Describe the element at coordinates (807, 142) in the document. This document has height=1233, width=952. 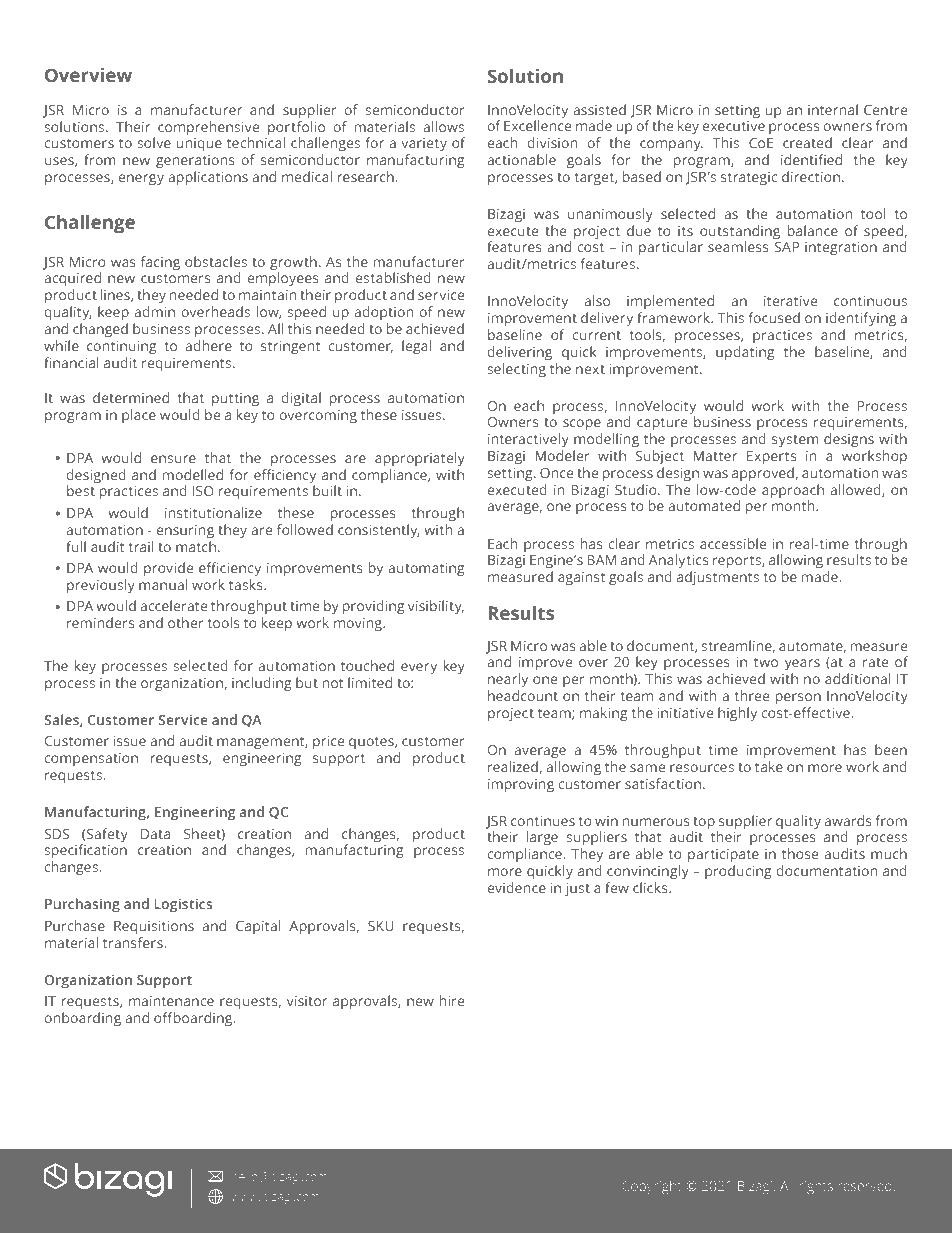
I see `created` at that location.
